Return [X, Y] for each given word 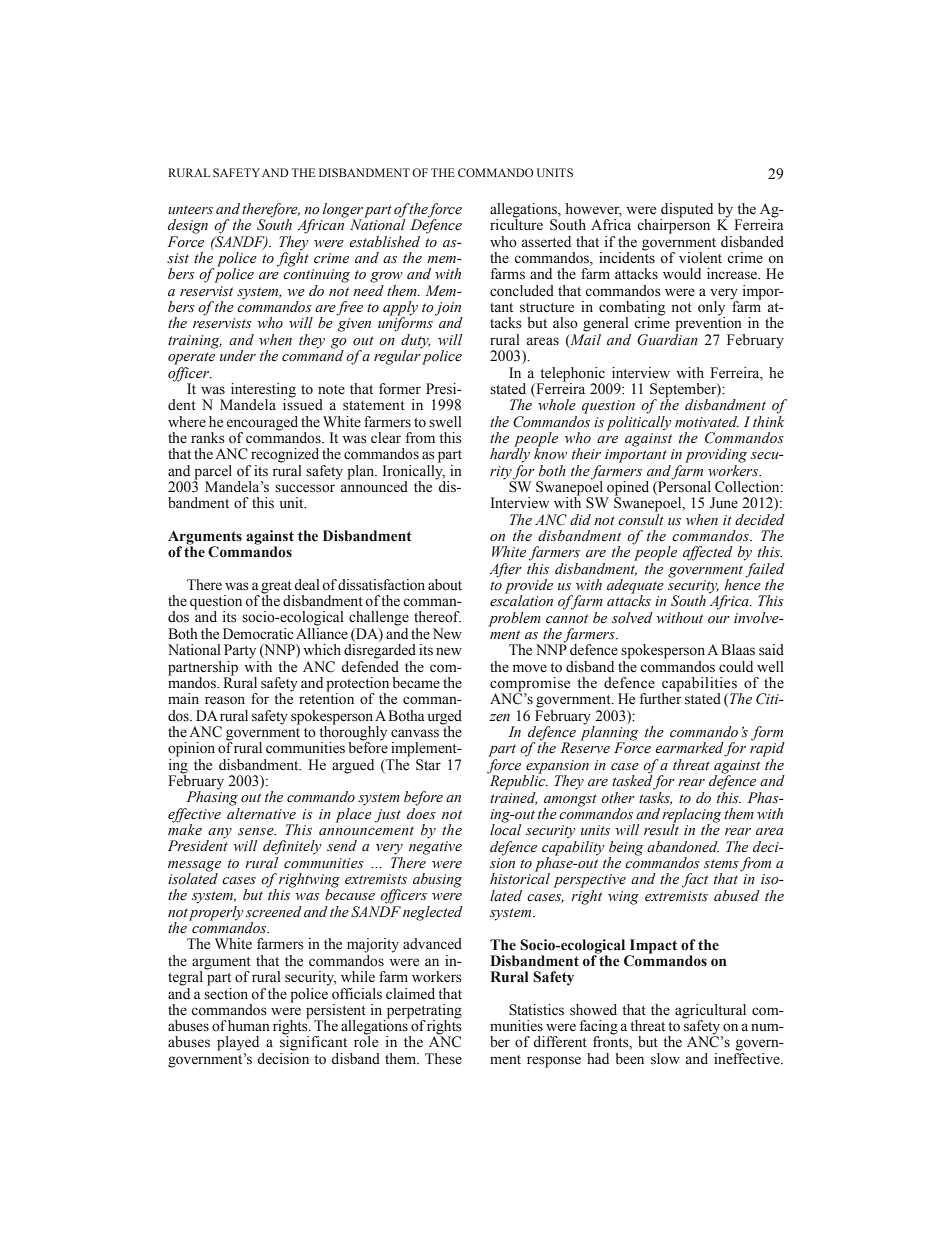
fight [293, 258]
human [249, 1025]
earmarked [690, 749]
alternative [261, 812]
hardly [510, 454]
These [443, 1059]
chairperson [673, 225]
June [724, 503]
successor [305, 488]
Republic [518, 781]
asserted [546, 242]
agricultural [710, 1012]
